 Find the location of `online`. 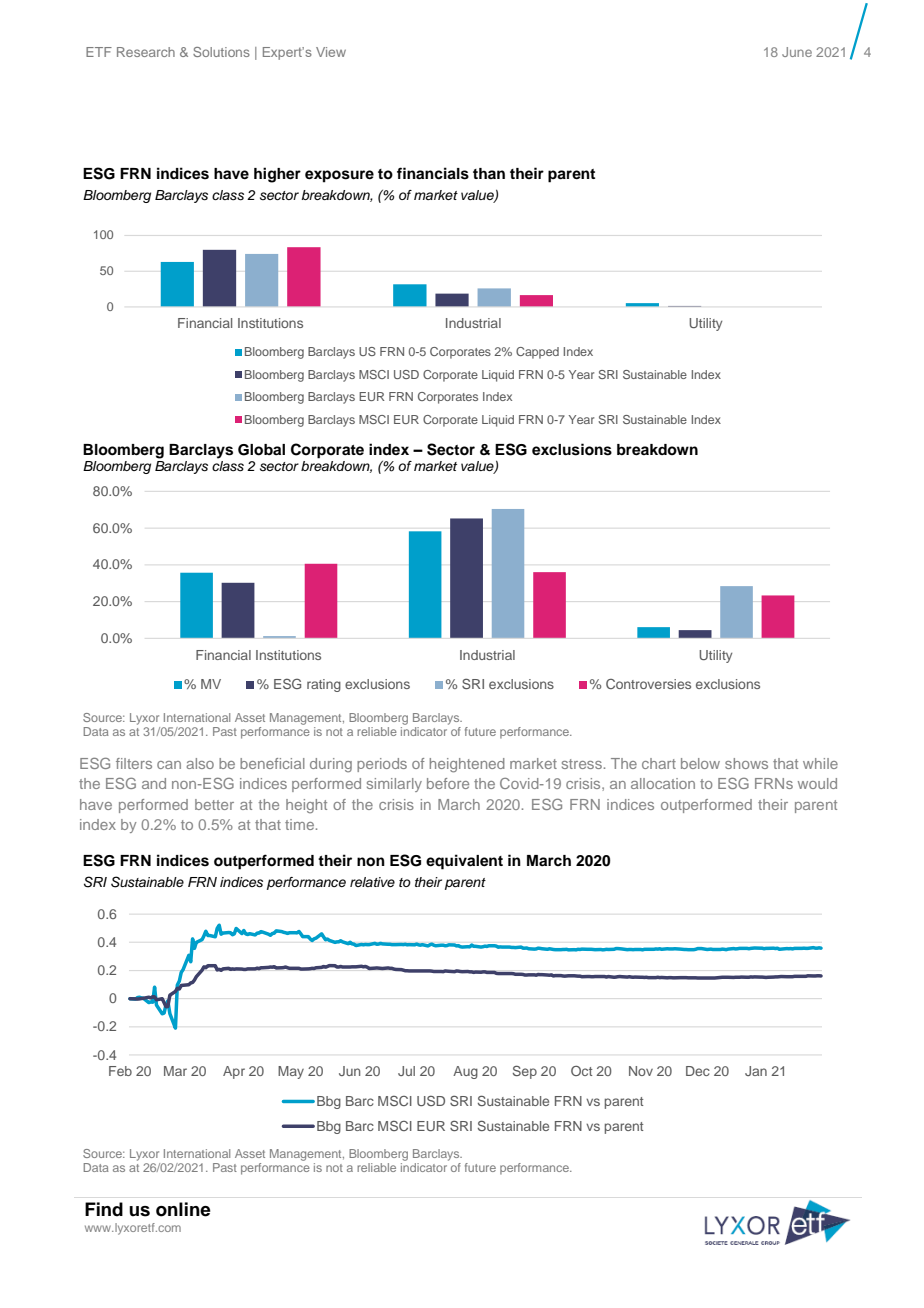

online is located at coordinates (183, 1209).
